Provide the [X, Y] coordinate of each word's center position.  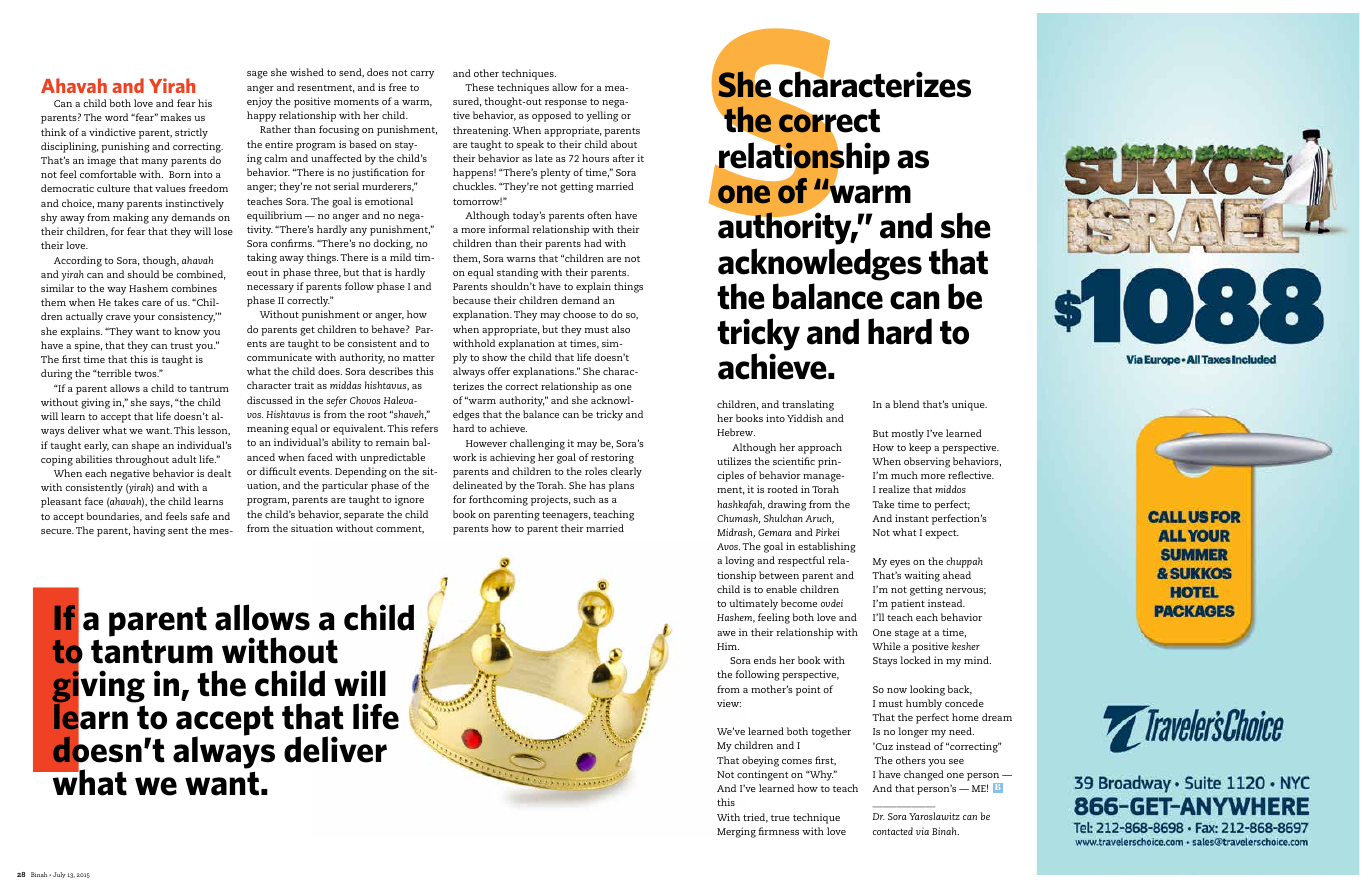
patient [908, 604]
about [624, 144]
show [494, 357]
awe [726, 633]
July [59, 875]
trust [181, 346]
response [566, 104]
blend [906, 404]
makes [175, 117]
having [149, 531]
